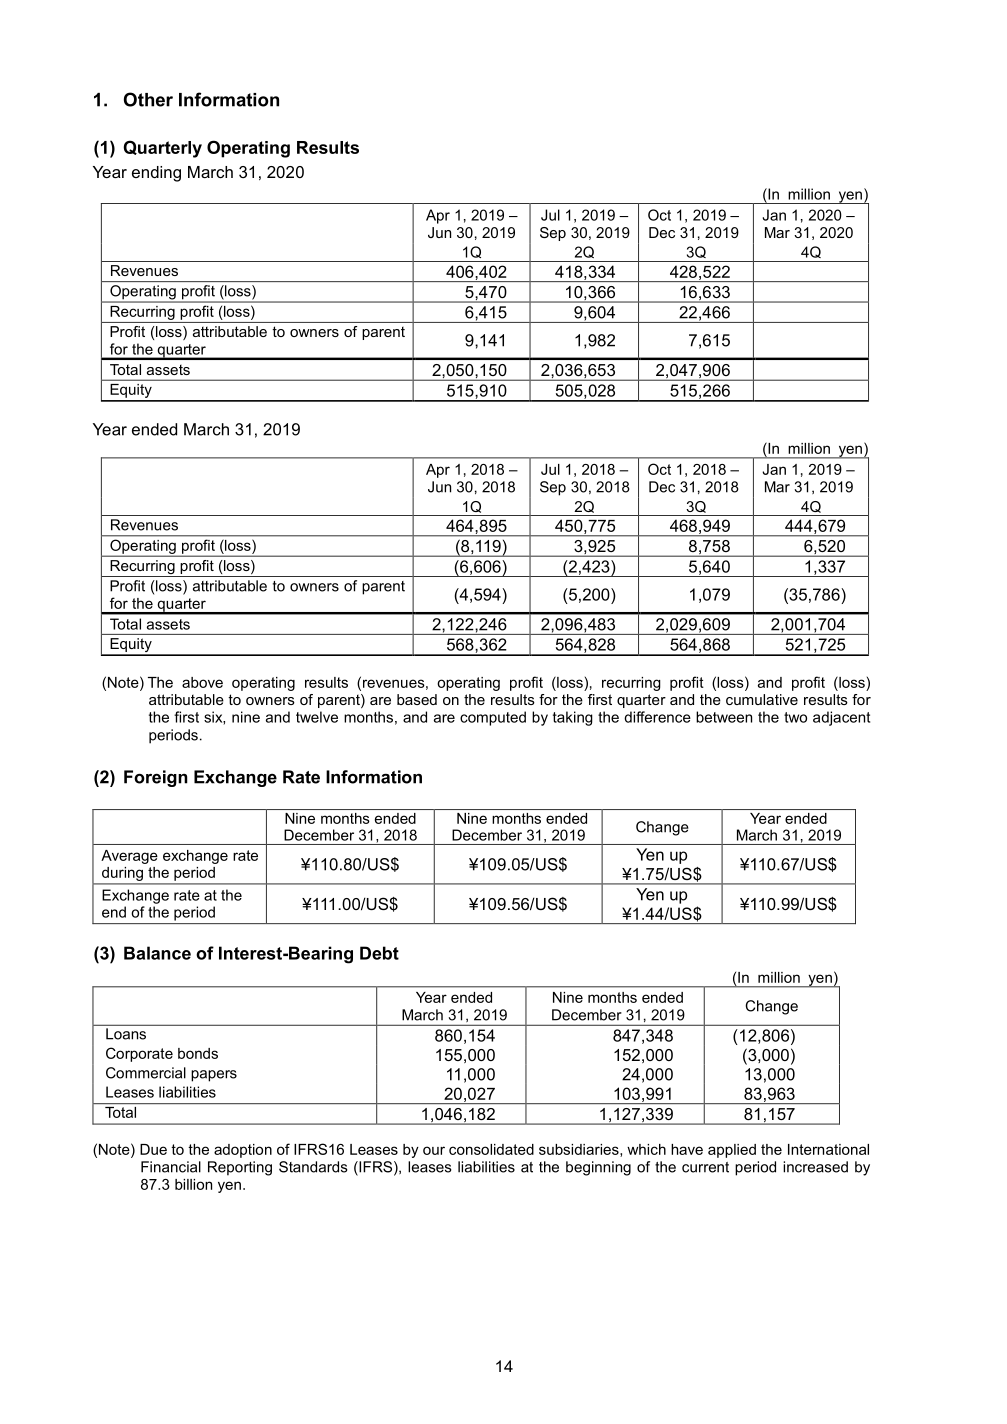 The width and height of the screenshot is (1007, 1424). What do you see at coordinates (491, 1149) in the screenshot?
I see `consolidated` at bounding box center [491, 1149].
